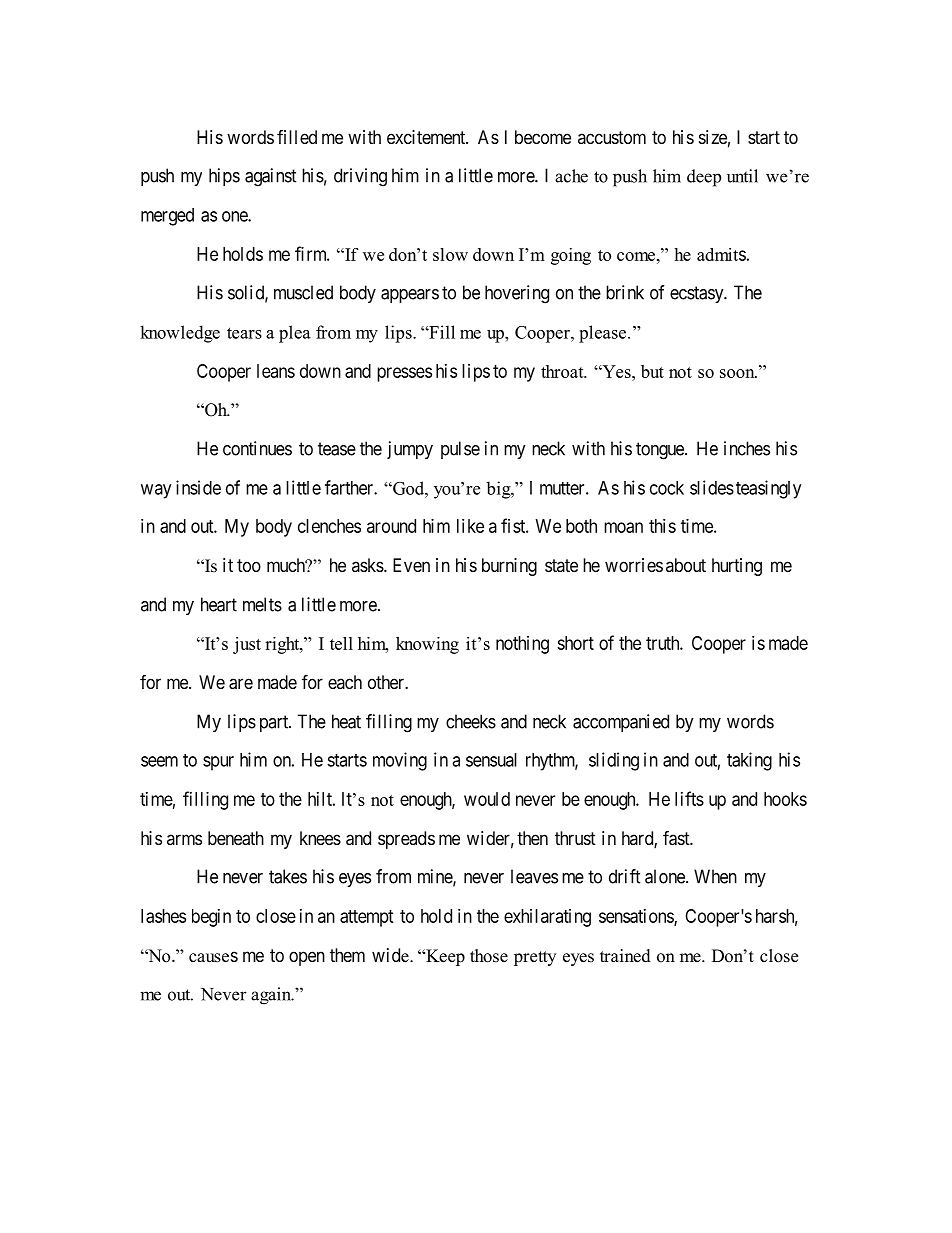  Describe the element at coordinates (244, 333) in the screenshot. I see `tears` at that location.
